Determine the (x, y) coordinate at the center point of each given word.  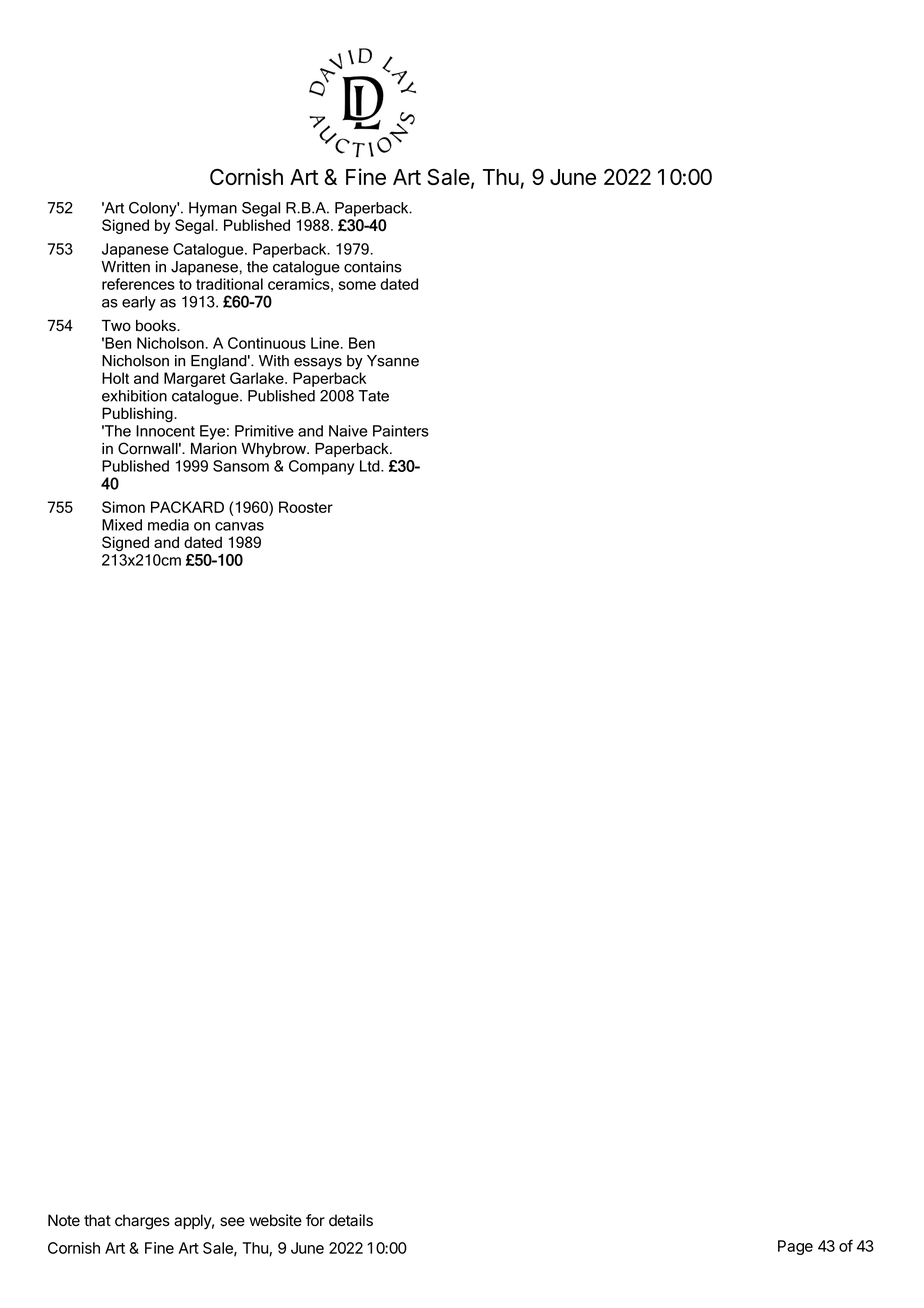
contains (373, 267)
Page (795, 1247)
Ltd (371, 466)
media (168, 525)
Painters (401, 431)
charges (142, 1222)
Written (126, 267)
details (351, 1220)
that (97, 1220)
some (357, 285)
